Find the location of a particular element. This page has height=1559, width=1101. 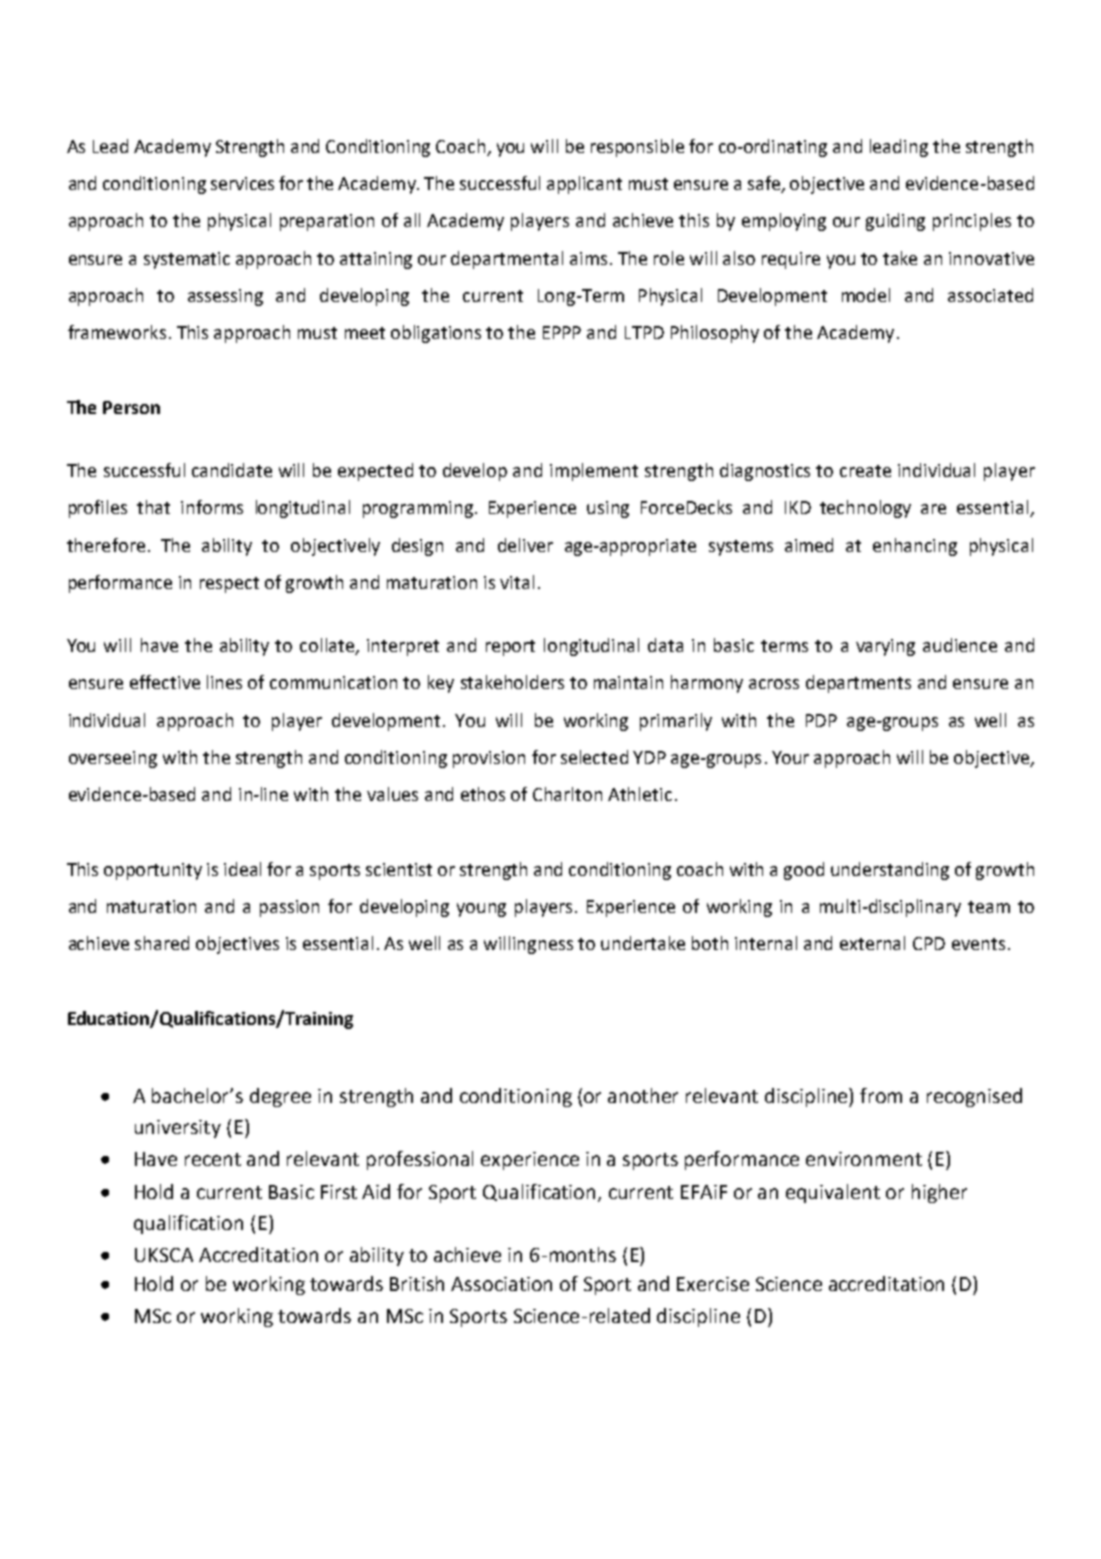

guiding is located at coordinates (895, 222).
